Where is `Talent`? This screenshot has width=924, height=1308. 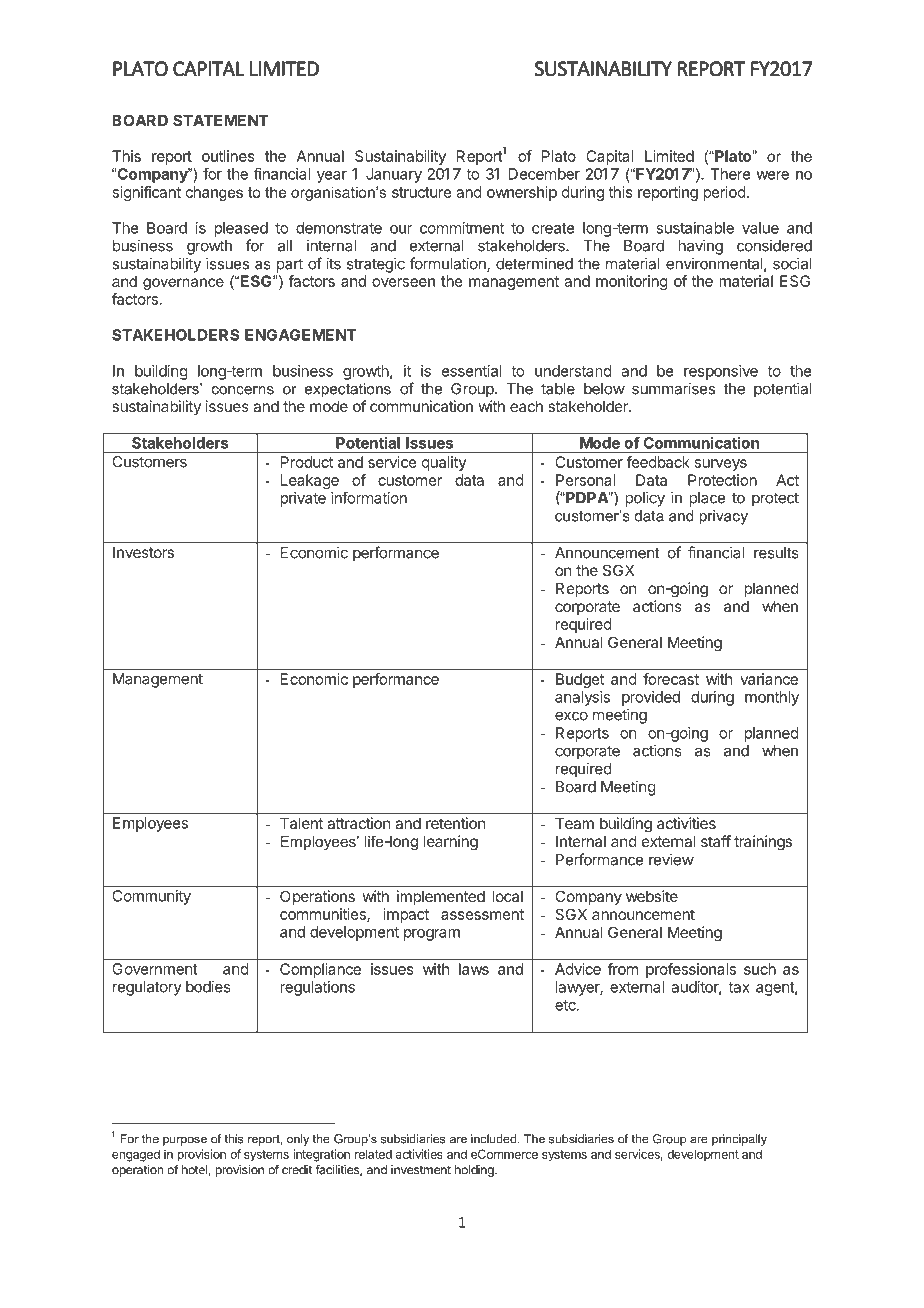 Talent is located at coordinates (301, 823).
